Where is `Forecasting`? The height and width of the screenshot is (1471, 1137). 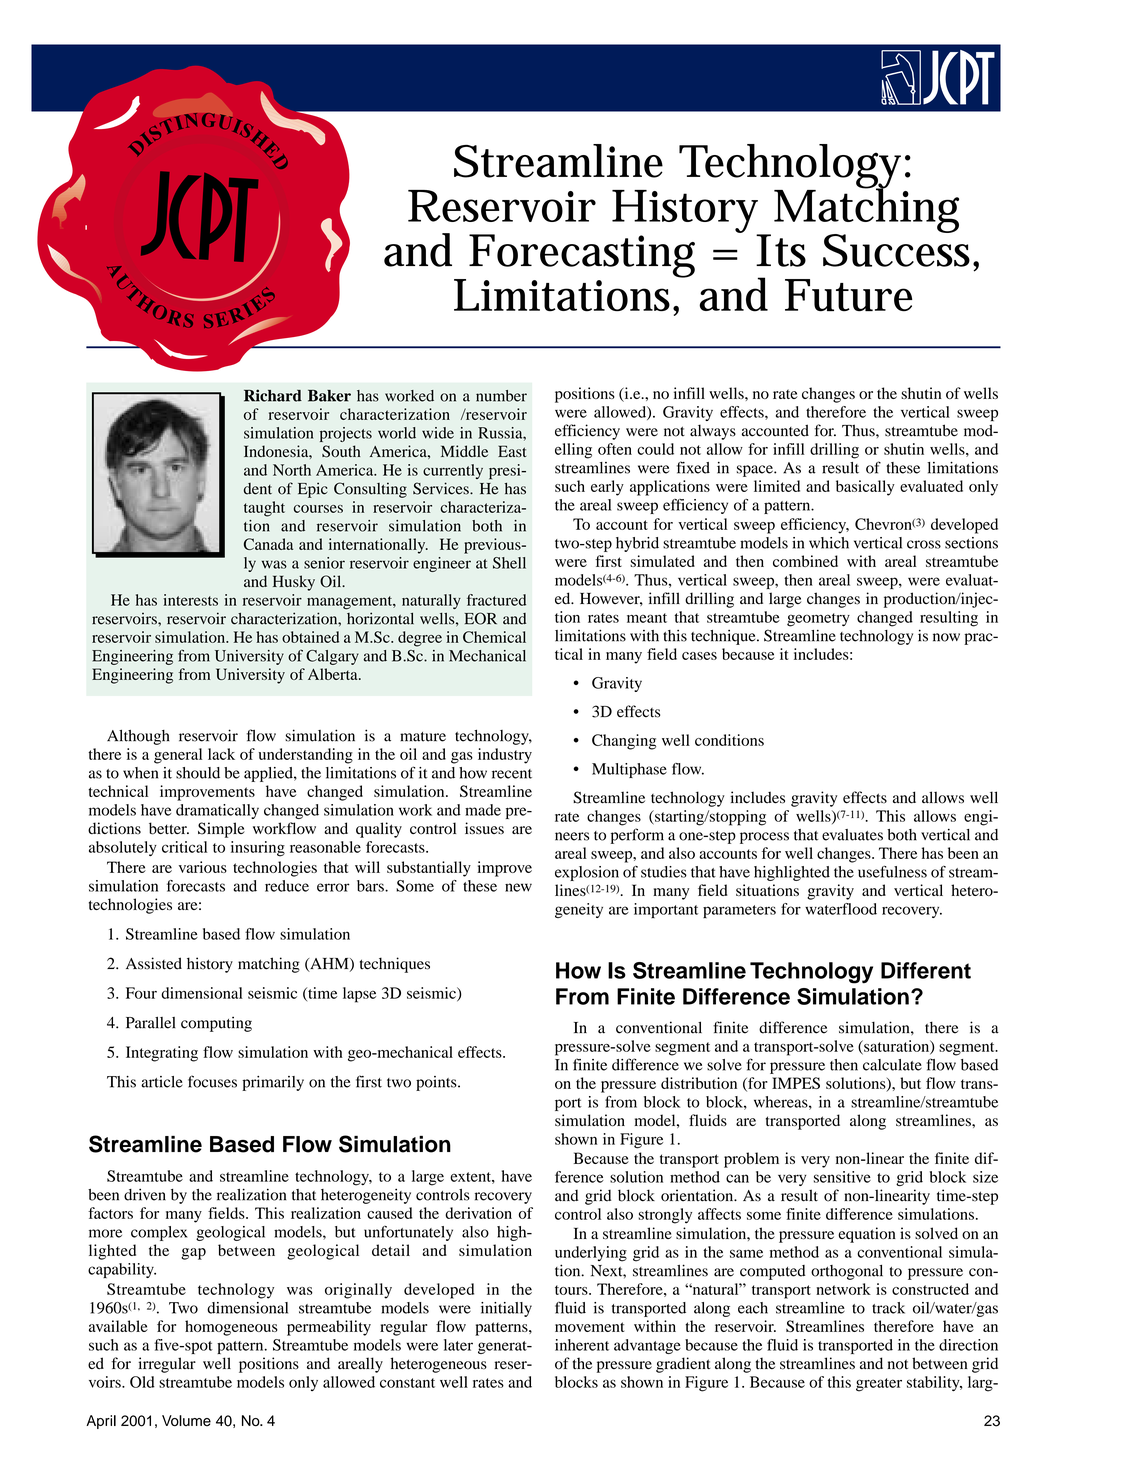
Forecasting is located at coordinates (582, 256).
